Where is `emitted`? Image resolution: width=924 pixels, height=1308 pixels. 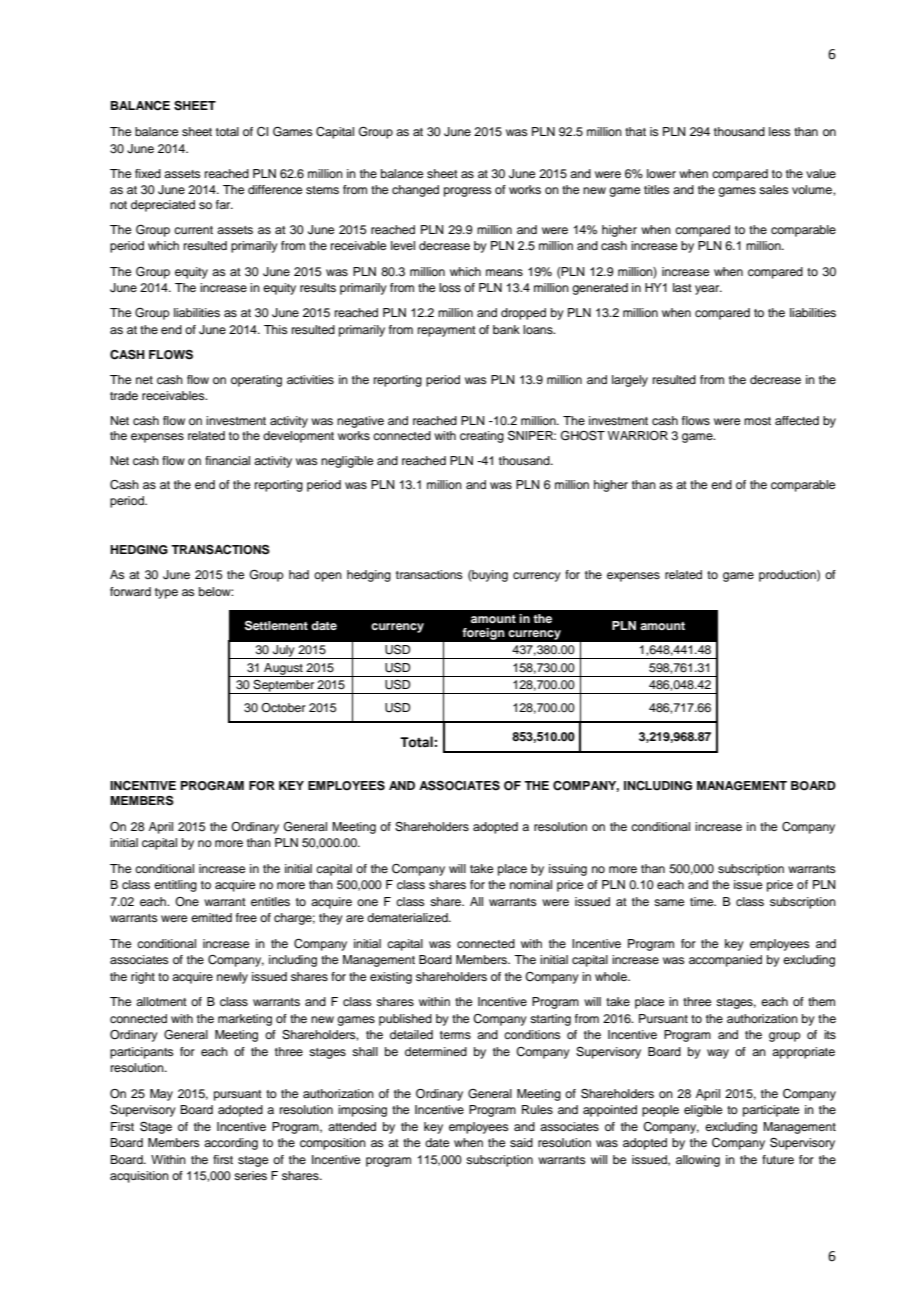 emitted is located at coordinates (211, 917).
